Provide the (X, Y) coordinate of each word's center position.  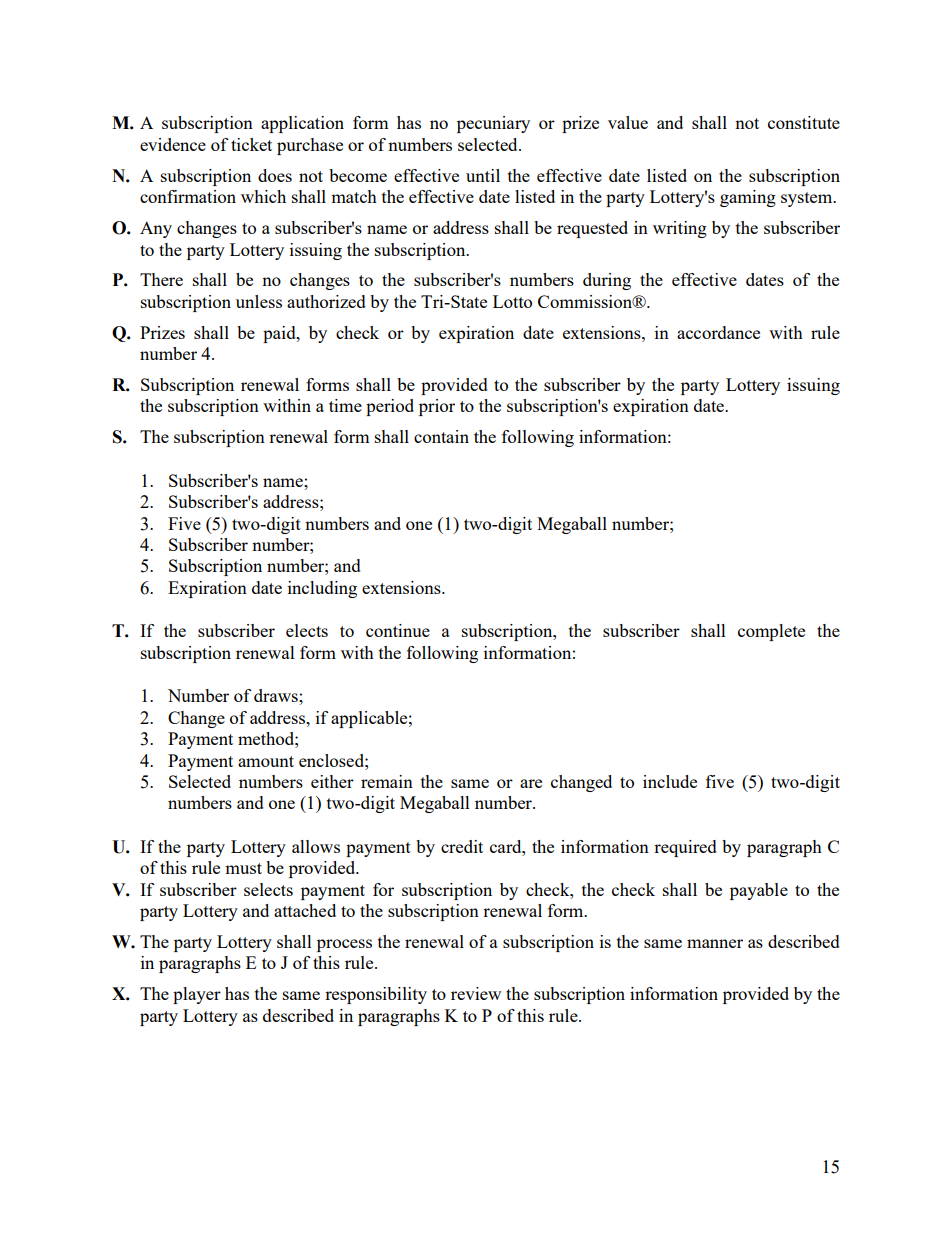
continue (398, 630)
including (322, 589)
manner (715, 943)
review (476, 993)
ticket (251, 144)
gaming (748, 198)
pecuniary (493, 124)
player (197, 995)
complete (771, 632)
